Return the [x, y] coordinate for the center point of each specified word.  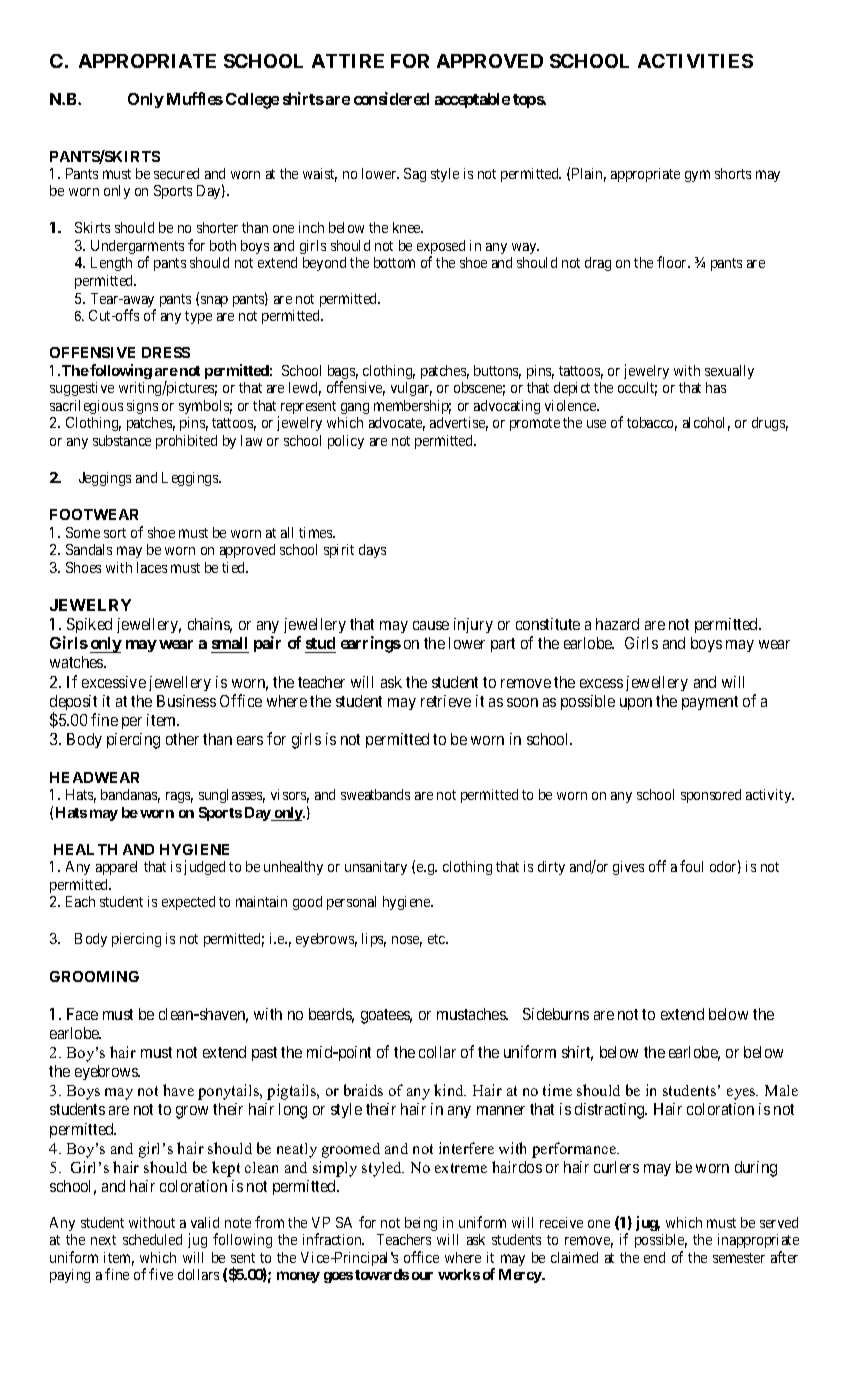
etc [437, 939]
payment [710, 703]
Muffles [195, 98]
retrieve [446, 701]
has [716, 387]
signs [142, 407]
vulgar [411, 389]
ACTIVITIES [695, 61]
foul [691, 866]
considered [391, 98]
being [421, 1224]
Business [186, 701]
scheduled [152, 1239]
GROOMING [94, 976]
